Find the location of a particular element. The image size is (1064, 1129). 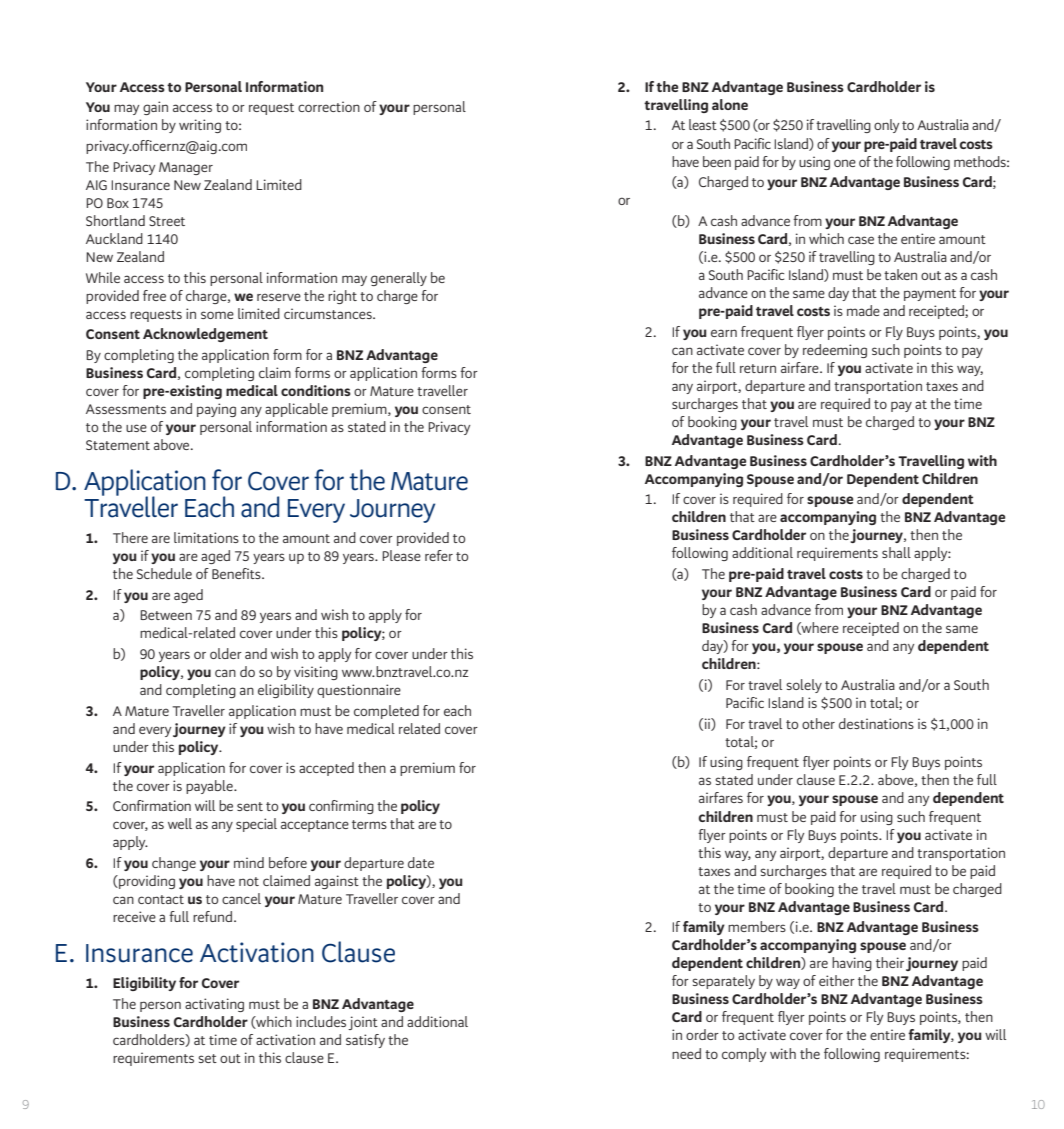

generally is located at coordinates (399, 279).
